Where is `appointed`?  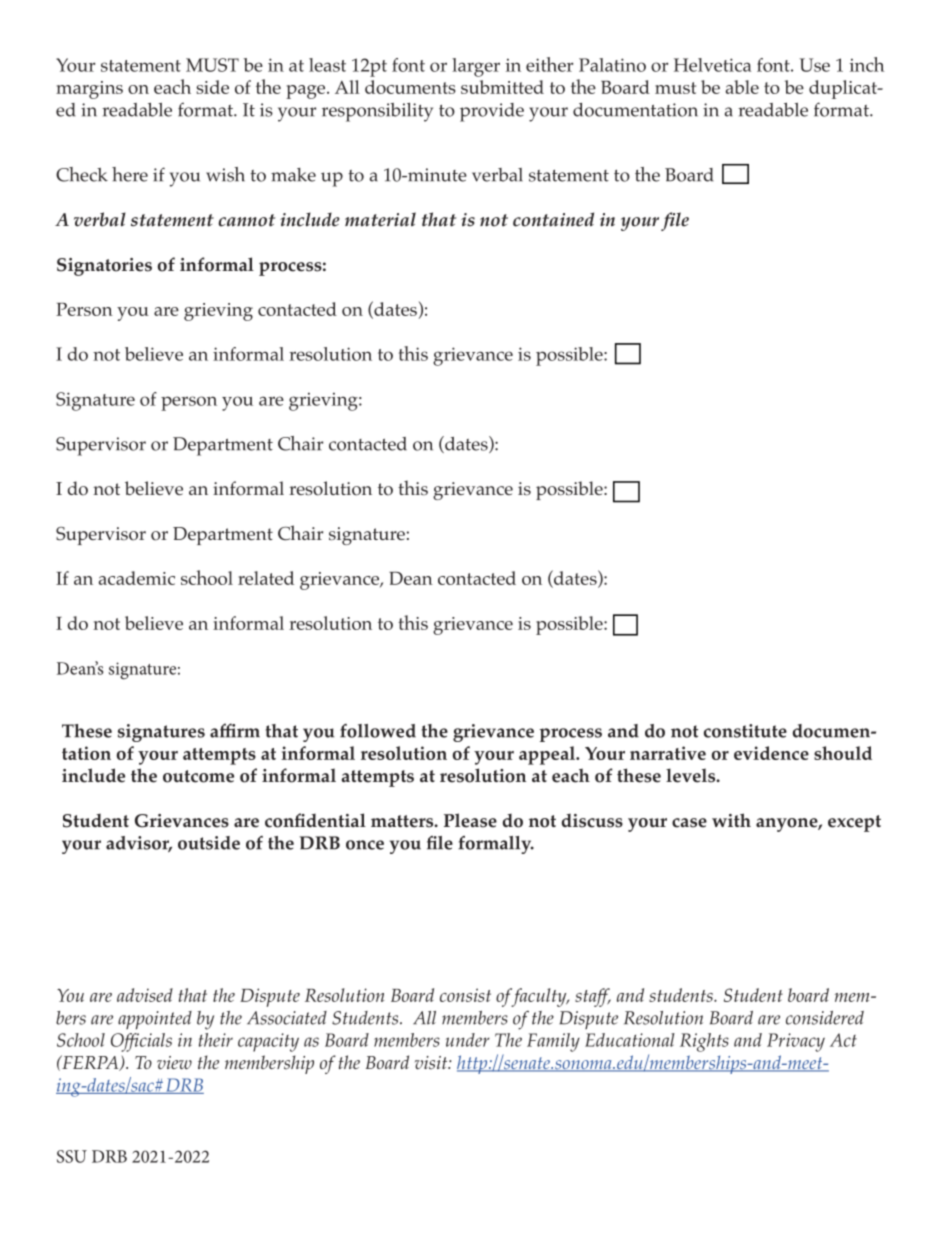
appointed is located at coordinates (155, 1020).
